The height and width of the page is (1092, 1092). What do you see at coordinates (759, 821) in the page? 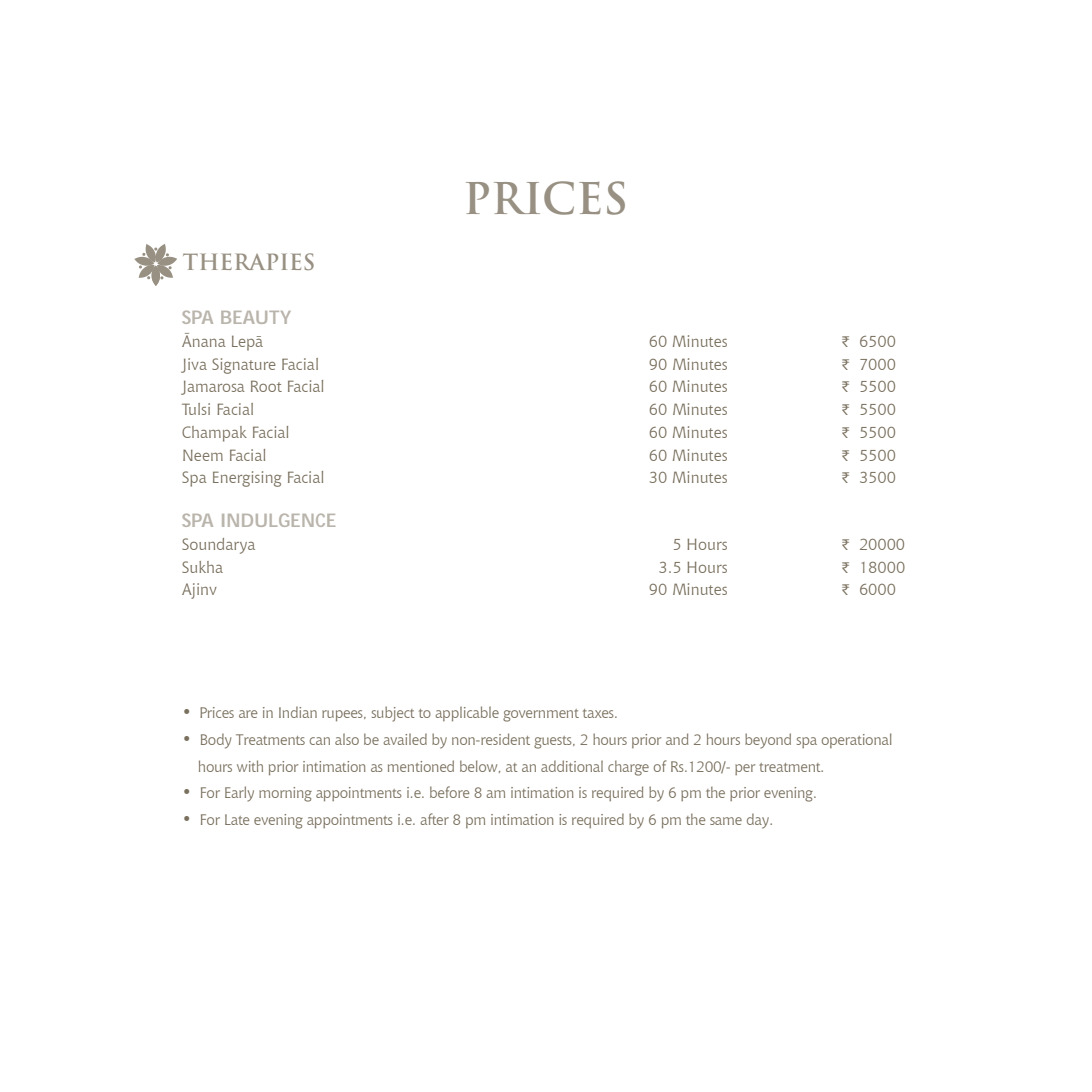
I see `day` at bounding box center [759, 821].
